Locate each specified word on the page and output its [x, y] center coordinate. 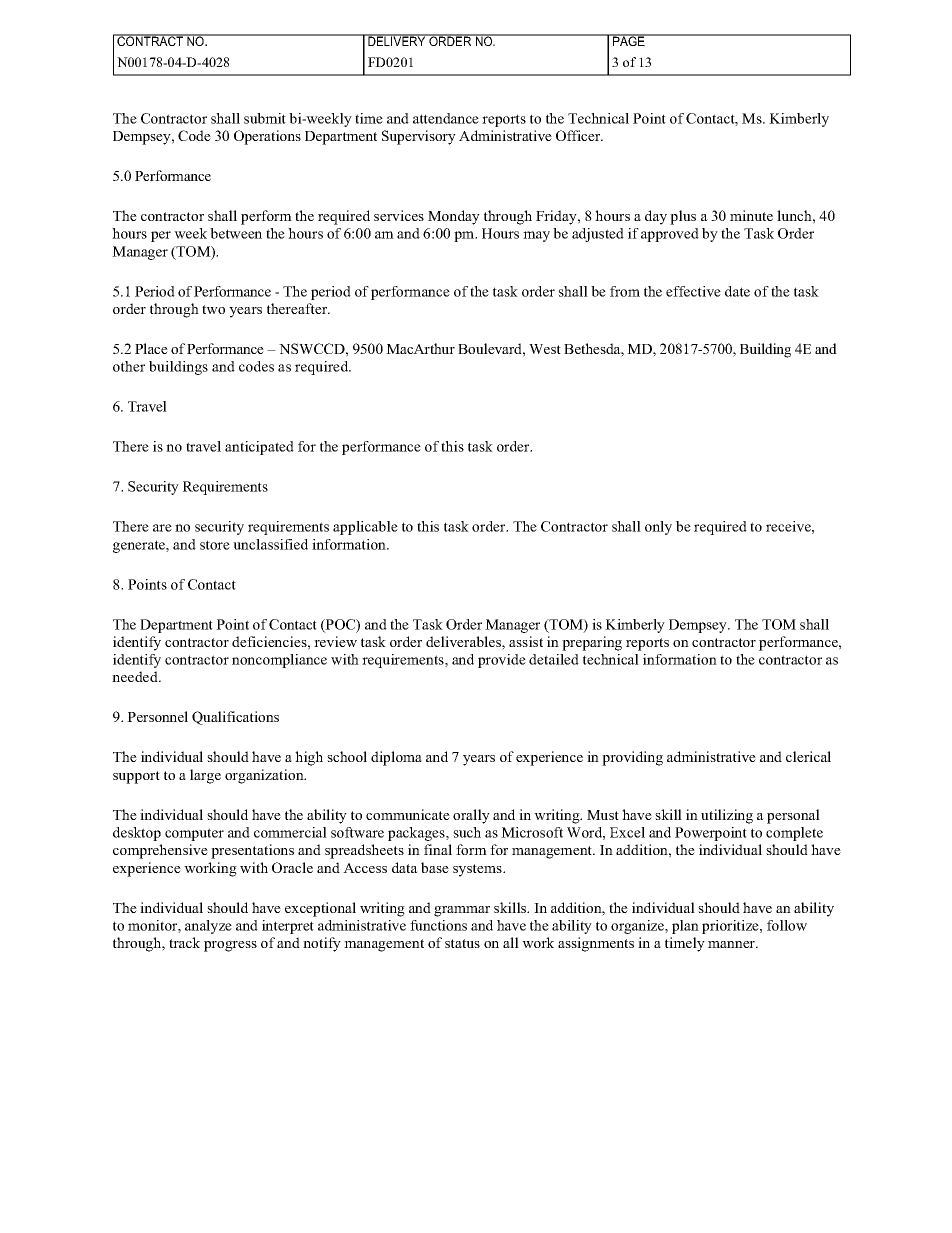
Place [151, 348]
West [545, 349]
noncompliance [279, 661]
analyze [208, 927]
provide [502, 661]
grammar [462, 911]
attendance [446, 118]
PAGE [629, 40]
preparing [592, 643]
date [737, 291]
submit [265, 118]
